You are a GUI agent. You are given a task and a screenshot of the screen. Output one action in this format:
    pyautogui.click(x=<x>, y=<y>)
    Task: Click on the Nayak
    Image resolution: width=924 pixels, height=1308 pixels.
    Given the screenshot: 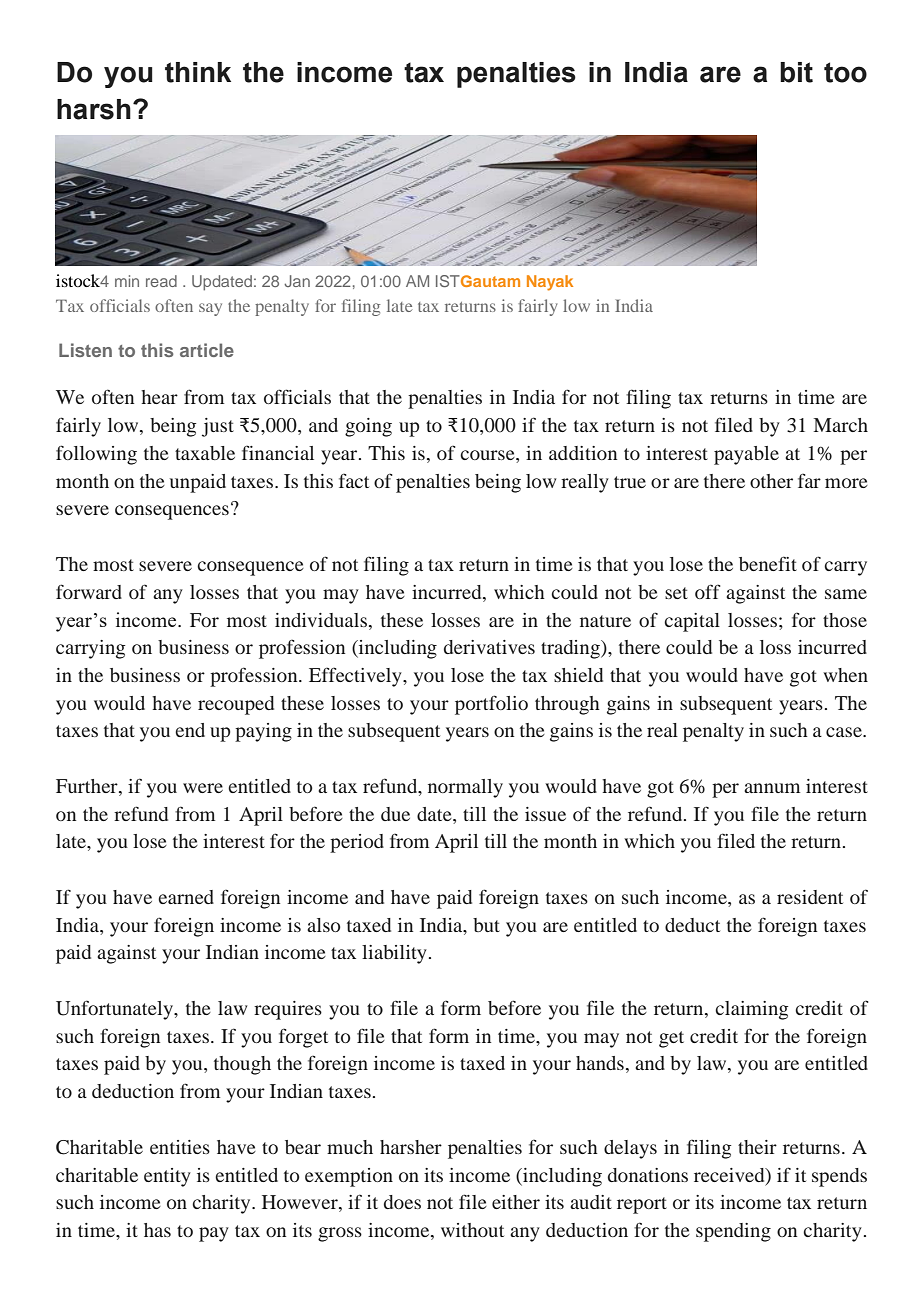 What is the action you would take?
    pyautogui.click(x=550, y=283)
